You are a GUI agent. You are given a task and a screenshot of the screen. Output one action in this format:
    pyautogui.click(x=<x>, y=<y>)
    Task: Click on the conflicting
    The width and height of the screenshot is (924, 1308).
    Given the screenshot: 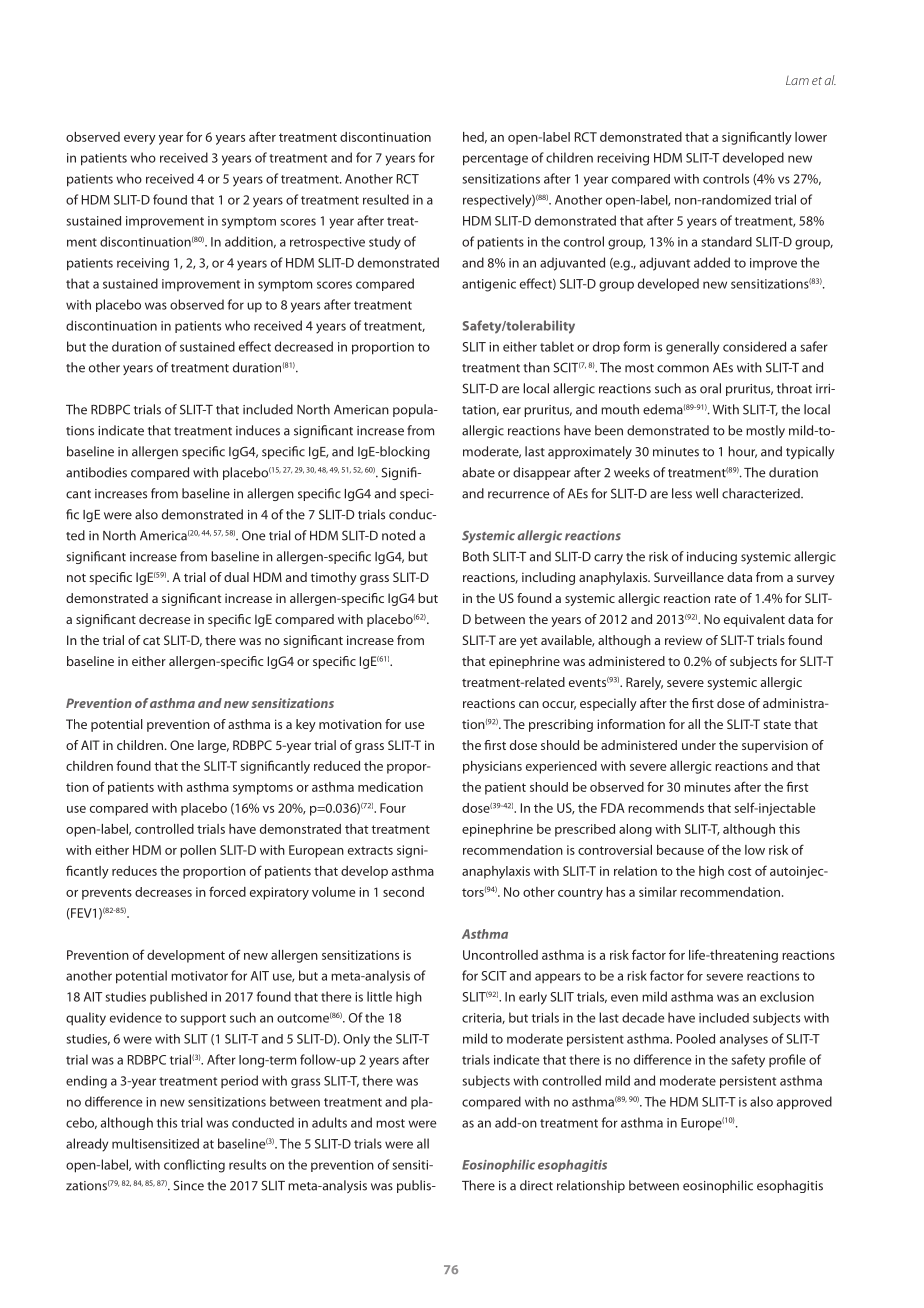 What is the action you would take?
    pyautogui.click(x=194, y=1166)
